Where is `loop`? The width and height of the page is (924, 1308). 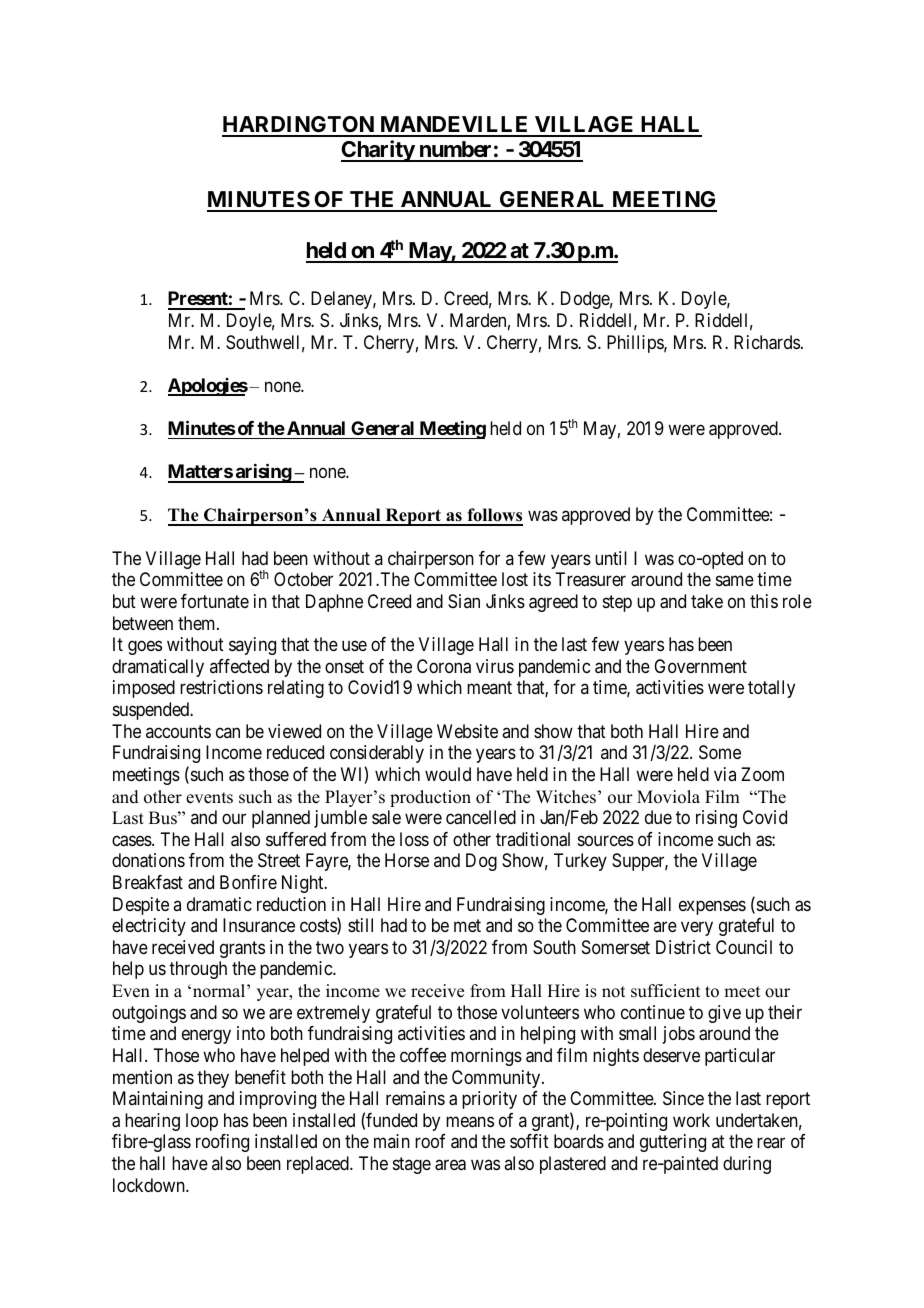
loop is located at coordinates (202, 1122).
